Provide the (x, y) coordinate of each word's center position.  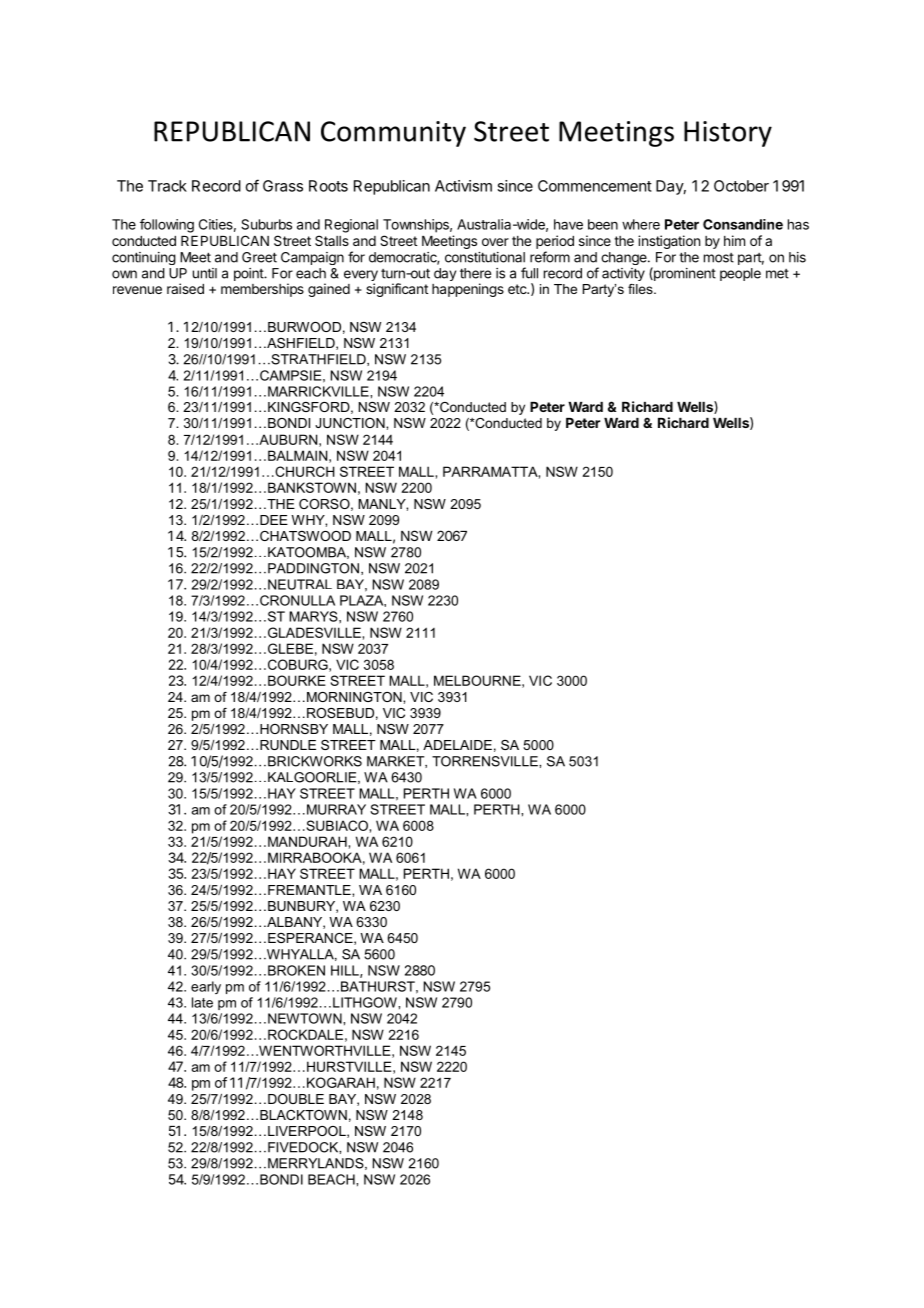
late (202, 1002)
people (740, 274)
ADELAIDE (457, 745)
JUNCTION (351, 423)
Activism (463, 186)
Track (167, 186)
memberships (262, 290)
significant (397, 290)
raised (185, 288)
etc (518, 289)
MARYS (314, 616)
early (206, 987)
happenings (468, 290)
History (728, 134)
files (641, 289)
